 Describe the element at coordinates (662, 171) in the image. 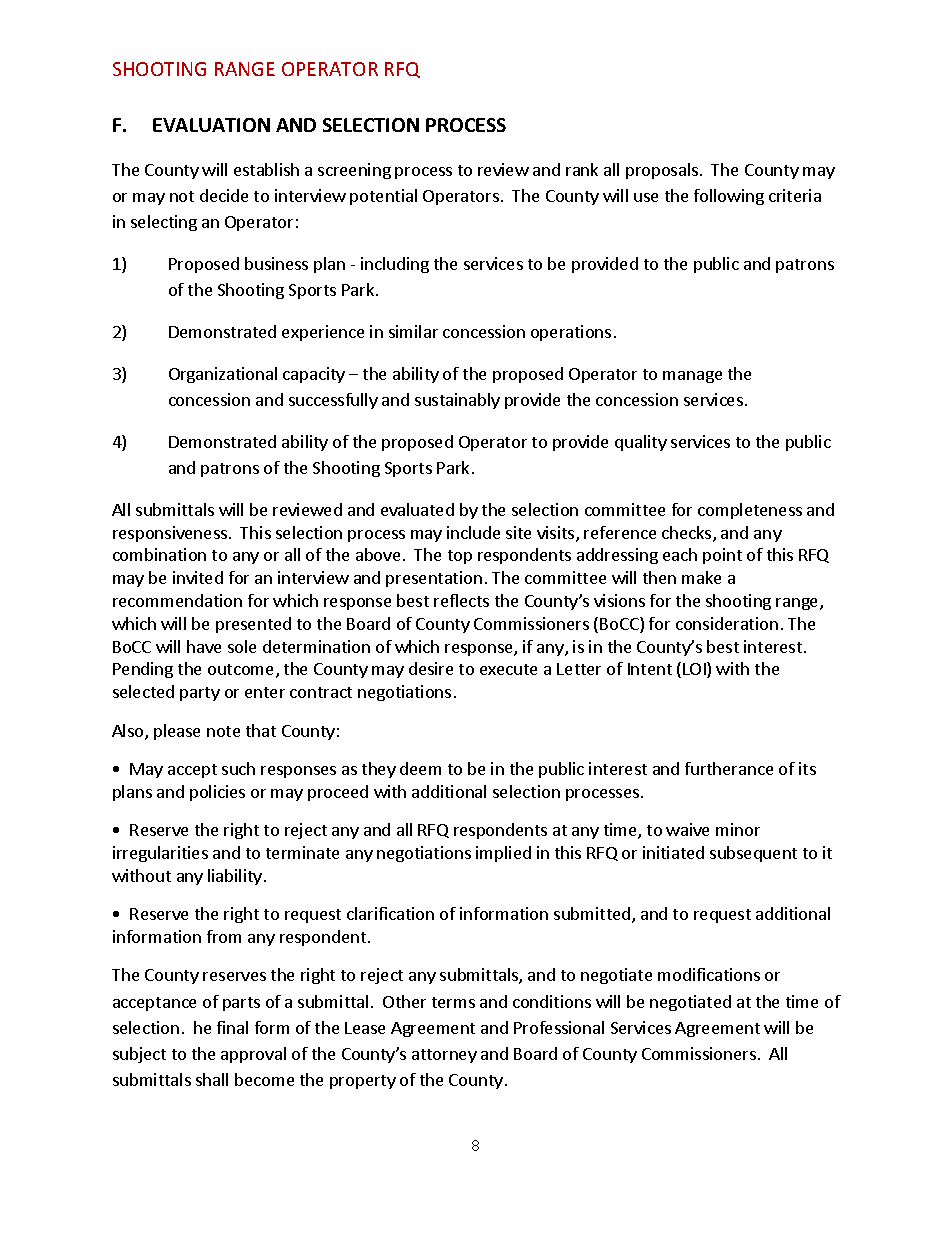

I see `proposals` at that location.
